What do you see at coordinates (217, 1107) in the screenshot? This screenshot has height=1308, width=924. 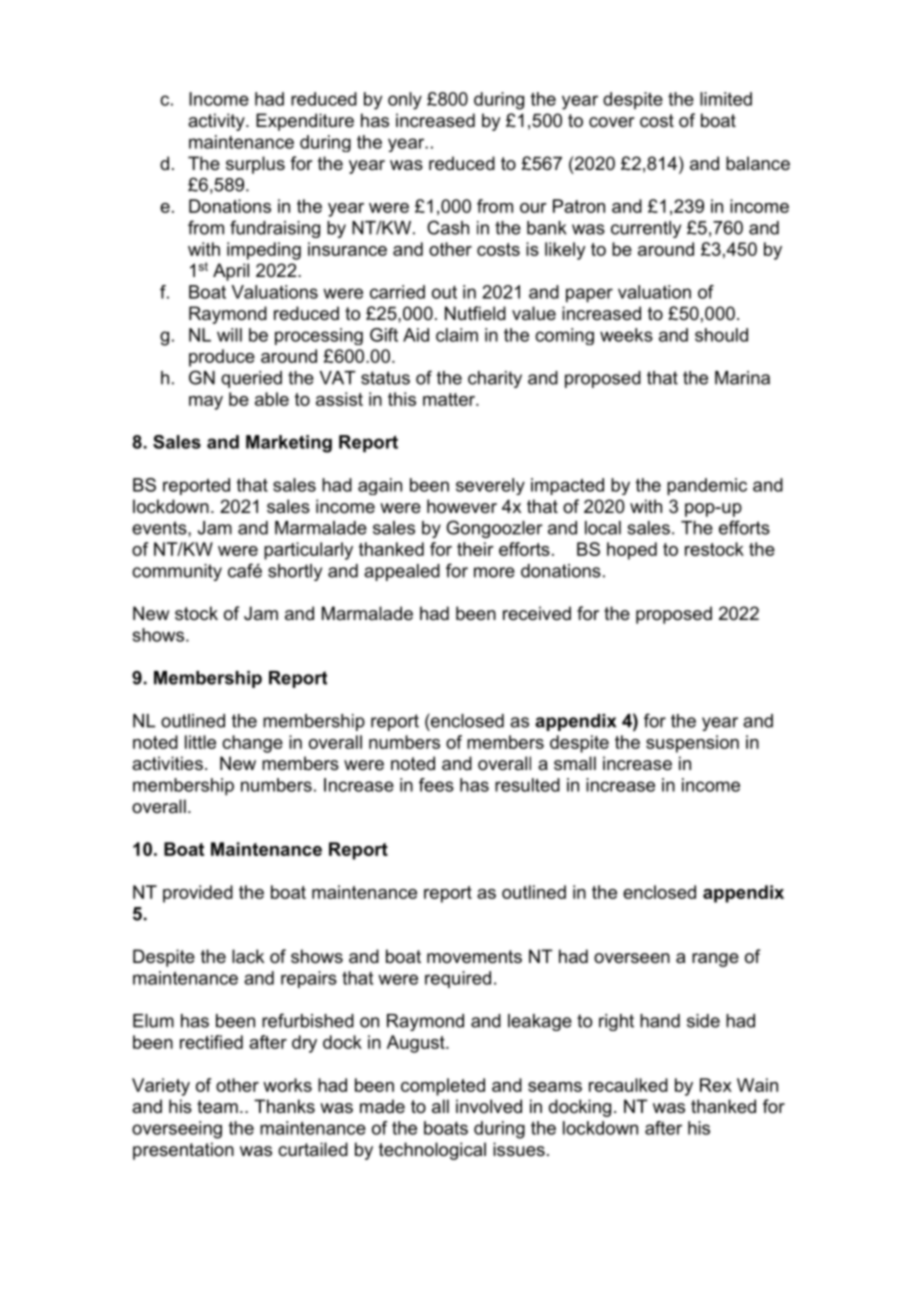 I see `team` at bounding box center [217, 1107].
